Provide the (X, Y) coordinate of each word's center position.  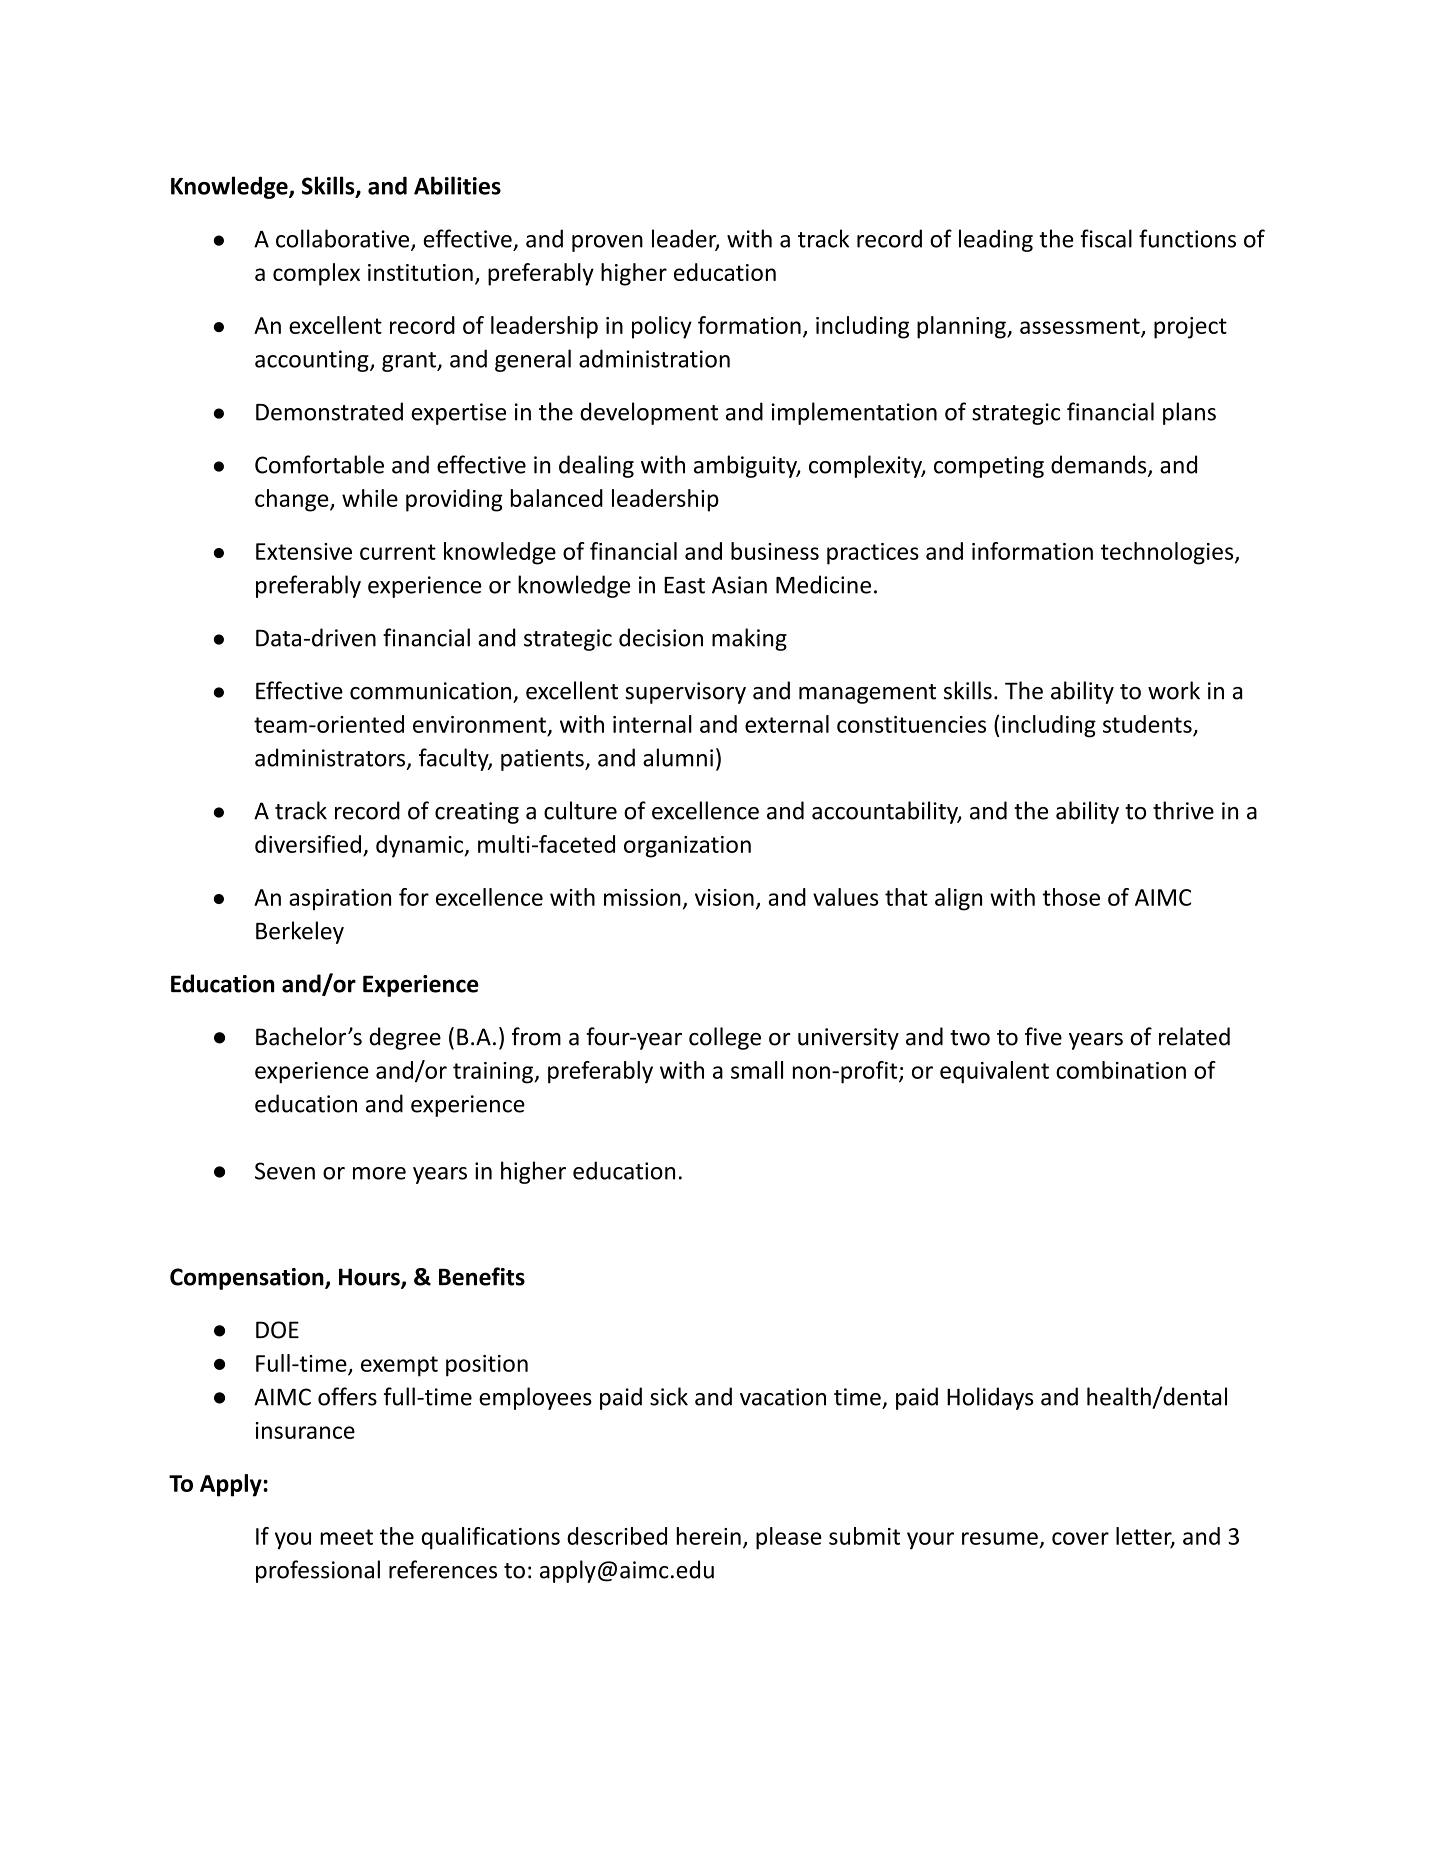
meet (346, 1537)
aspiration (340, 900)
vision (724, 897)
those (1071, 897)
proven (607, 243)
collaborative (344, 239)
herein (708, 1536)
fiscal (1106, 238)
